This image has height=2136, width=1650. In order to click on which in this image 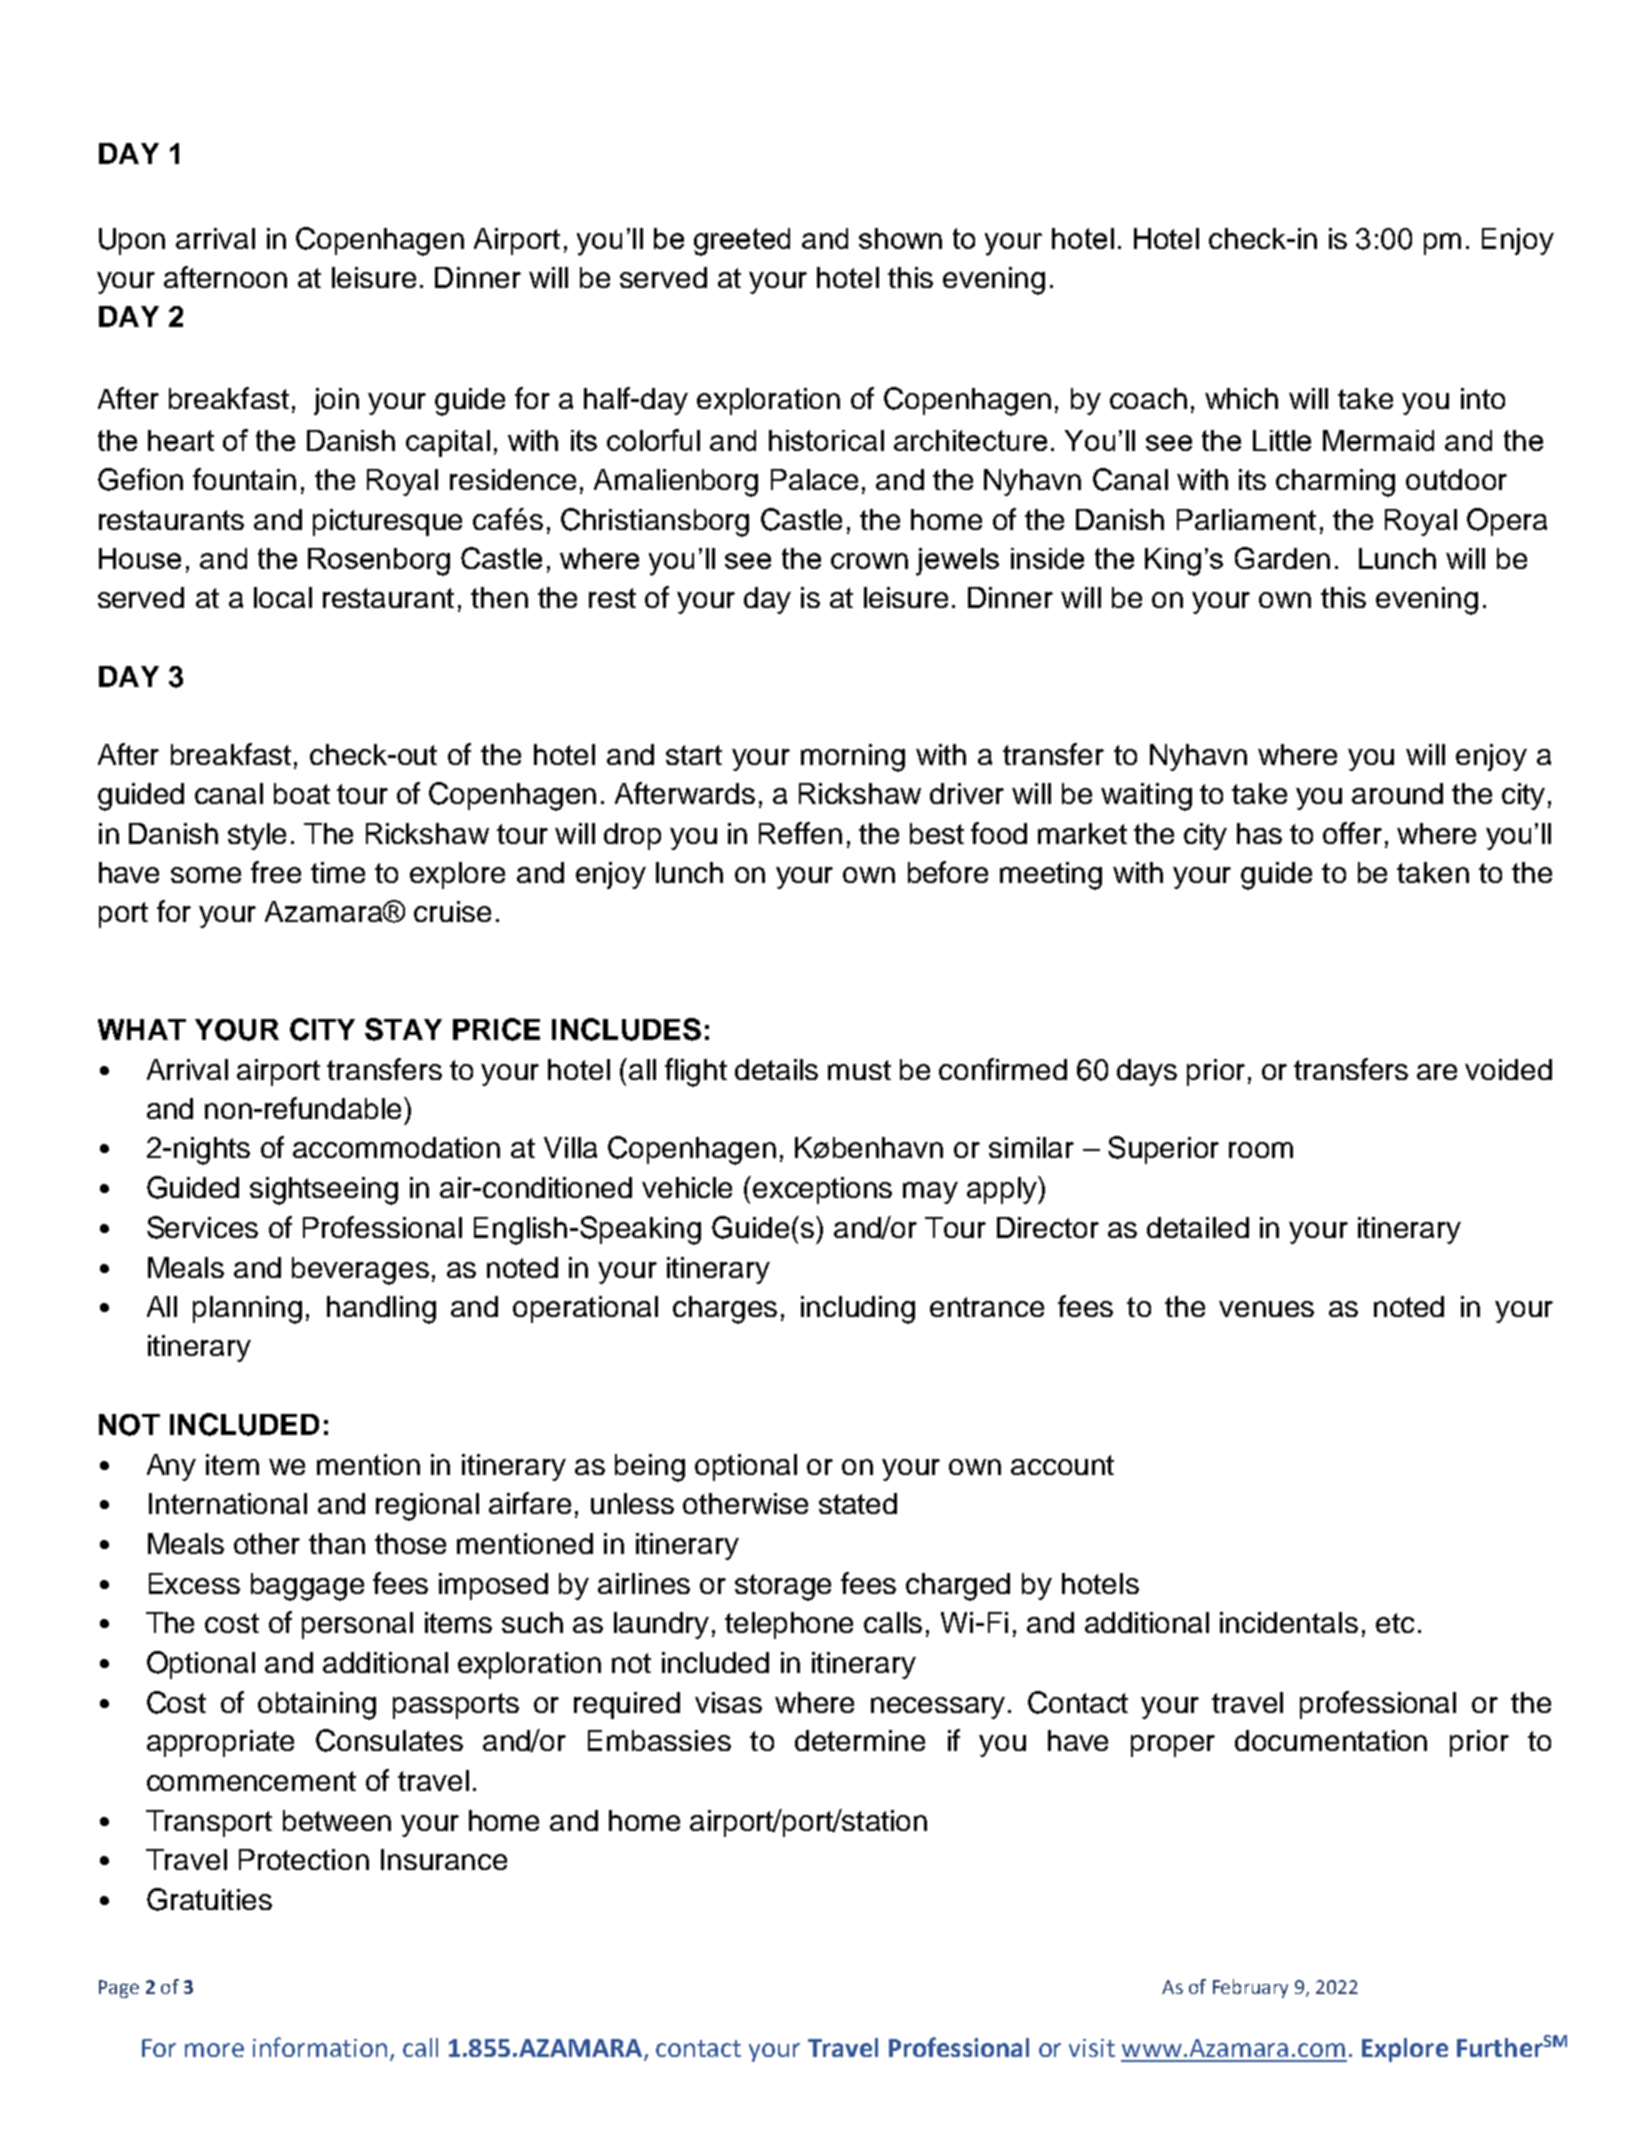, I will do `click(1241, 398)`.
